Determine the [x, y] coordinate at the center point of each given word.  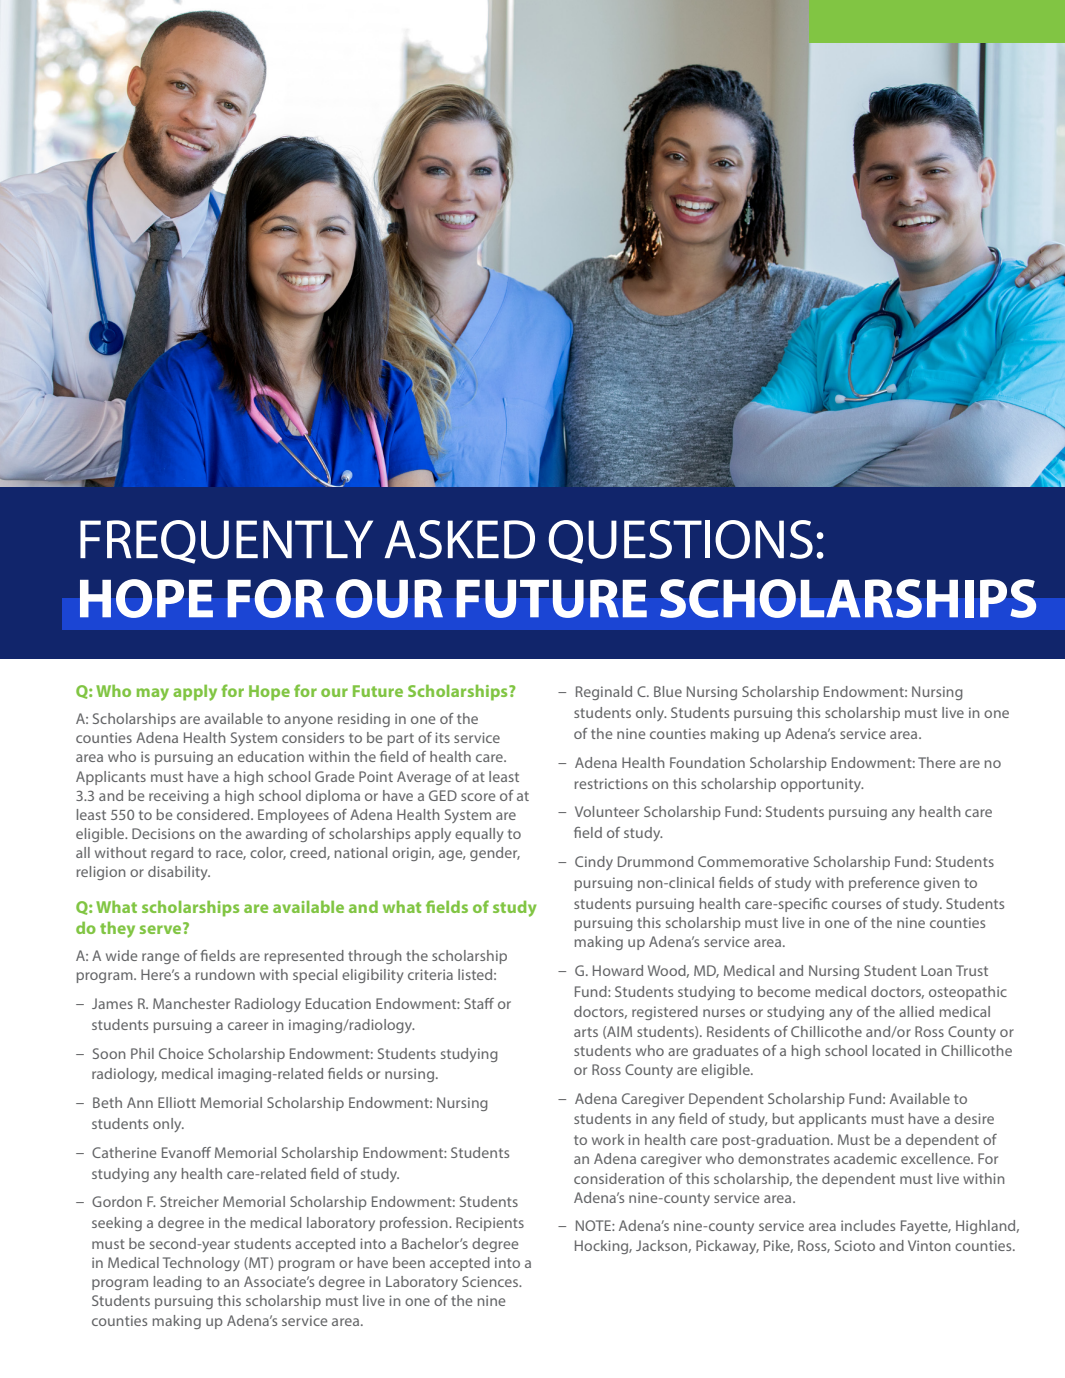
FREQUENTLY [226, 542]
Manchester [191, 1003]
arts [586, 1032]
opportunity [822, 785]
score [478, 797]
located [896, 1050]
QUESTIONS [680, 542]
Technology [201, 1264]
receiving [179, 797]
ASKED [460, 539]
